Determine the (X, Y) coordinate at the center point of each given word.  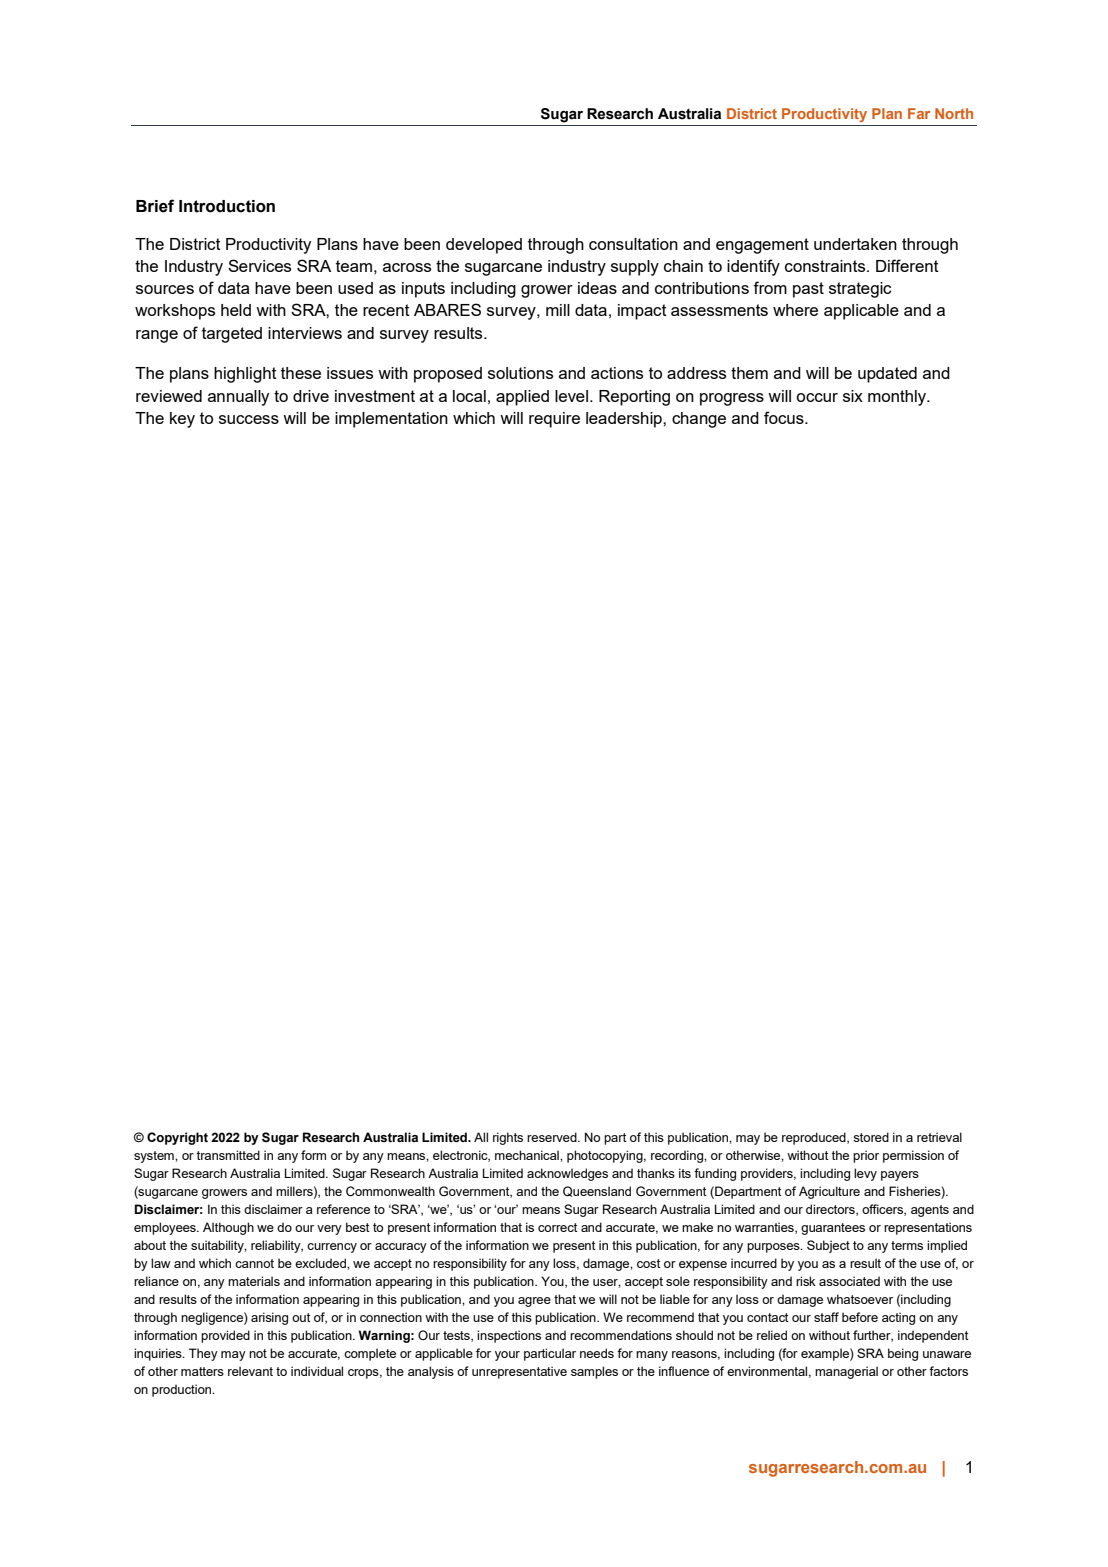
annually (238, 398)
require (554, 420)
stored (871, 1137)
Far (919, 113)
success (249, 419)
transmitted (228, 1155)
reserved (553, 1137)
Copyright (177, 1138)
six (853, 396)
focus (785, 417)
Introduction (227, 206)
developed (484, 246)
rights (508, 1138)
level (571, 396)
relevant (250, 1371)
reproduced (815, 1138)
